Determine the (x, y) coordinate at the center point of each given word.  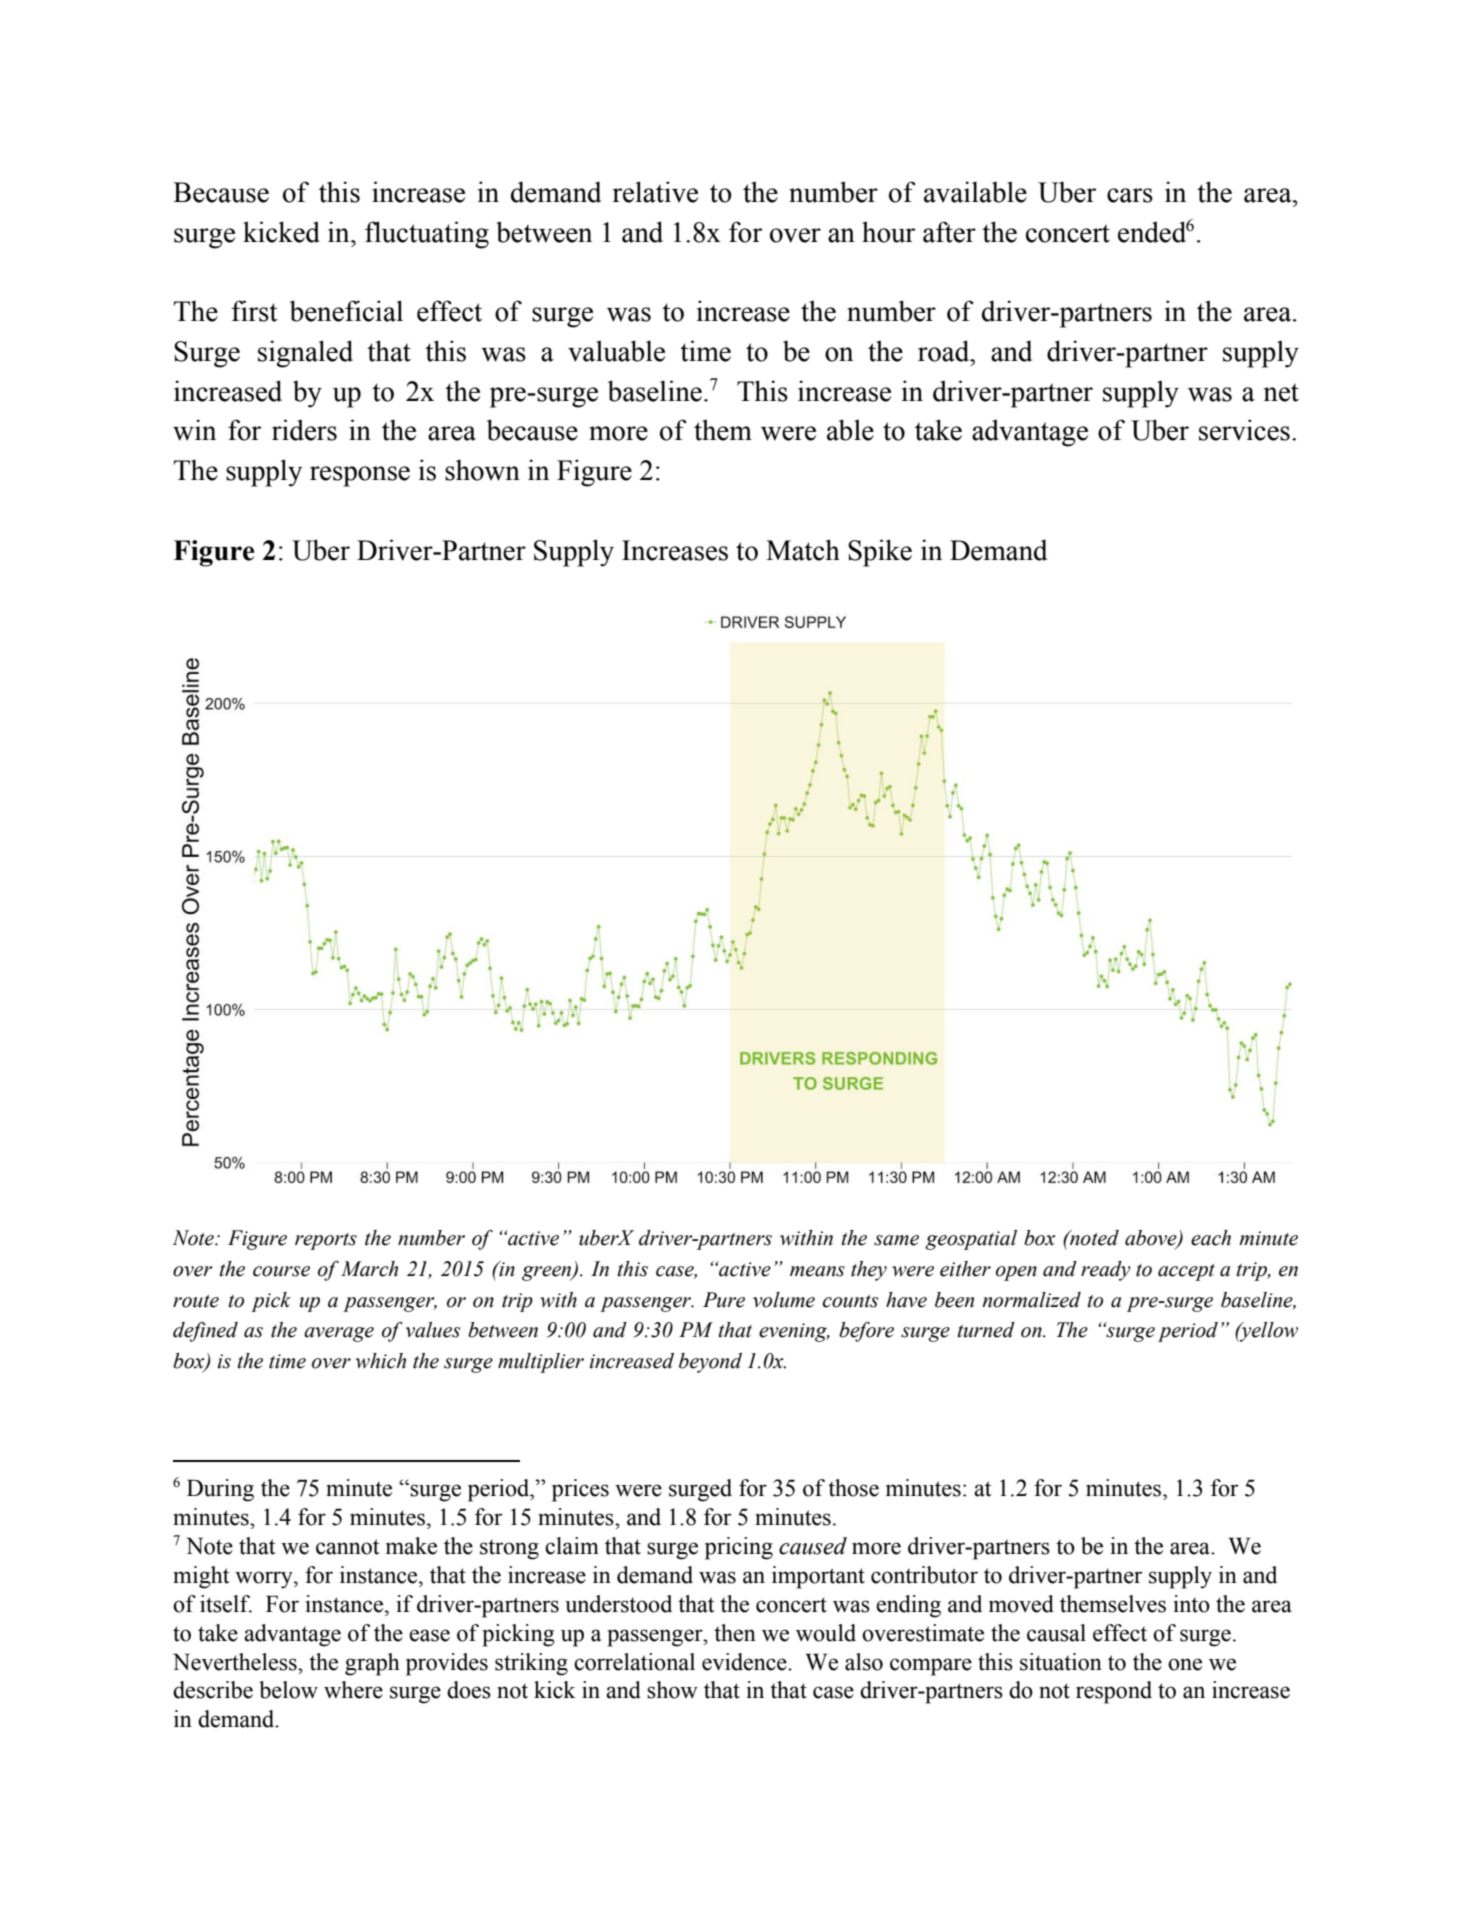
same (896, 1240)
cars (1130, 195)
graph (372, 1664)
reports (326, 1241)
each (1211, 1238)
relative (655, 192)
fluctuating (427, 235)
